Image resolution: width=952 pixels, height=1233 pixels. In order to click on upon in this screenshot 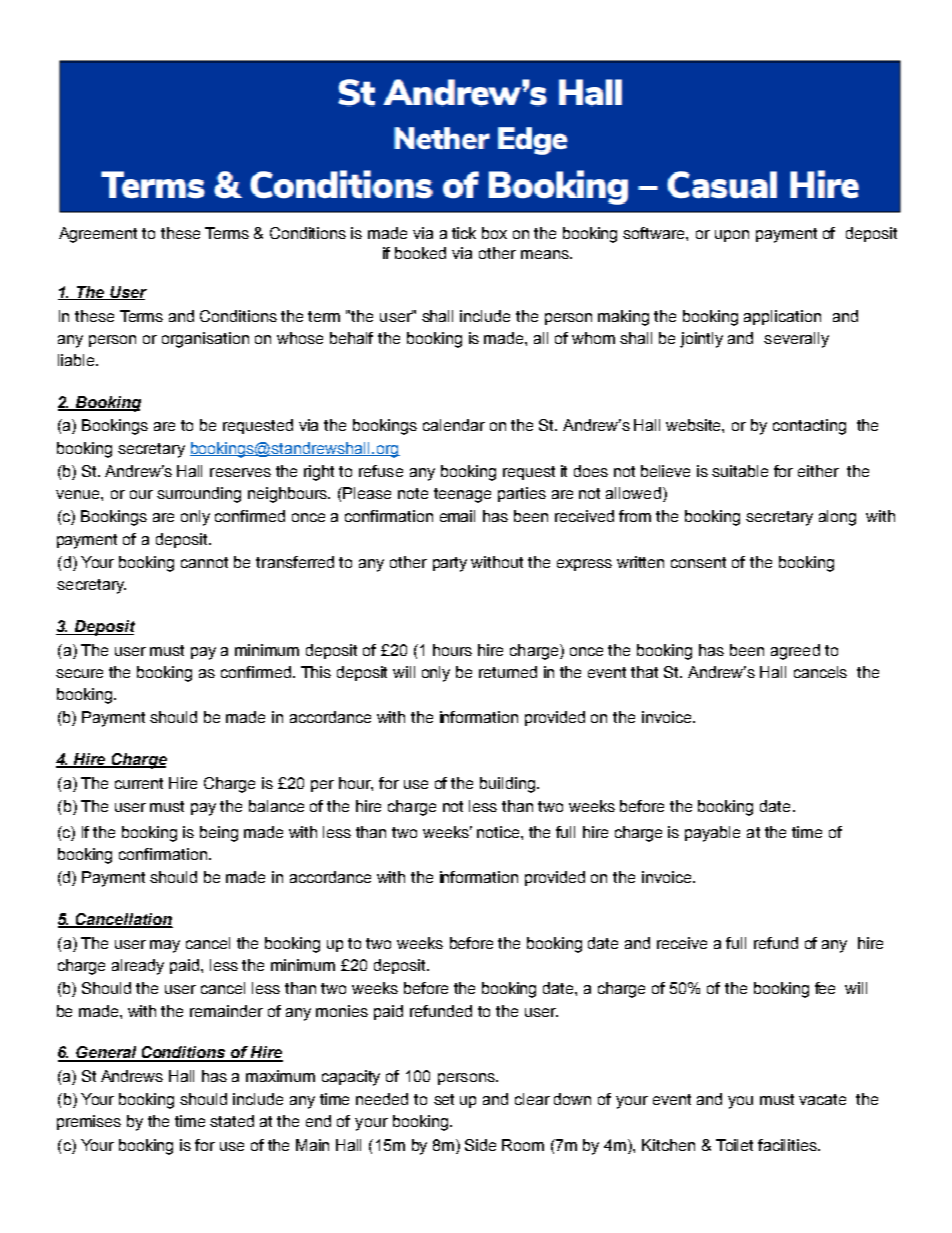, I will do `click(732, 236)`.
